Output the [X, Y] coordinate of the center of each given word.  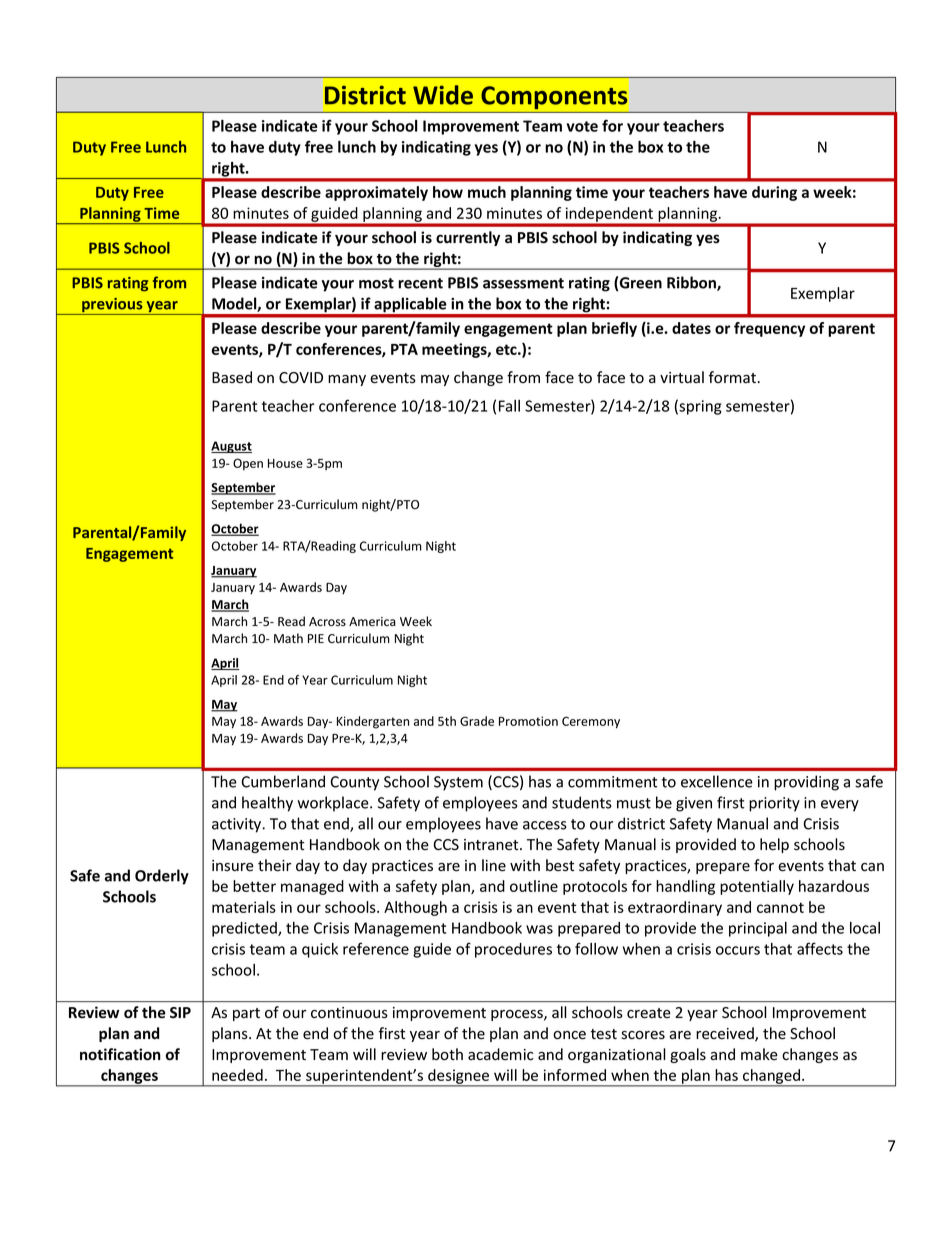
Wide [443, 95]
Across [327, 622]
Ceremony [591, 722]
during [774, 193]
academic [501, 1054]
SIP [180, 1012]
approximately [376, 193]
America [372, 622]
